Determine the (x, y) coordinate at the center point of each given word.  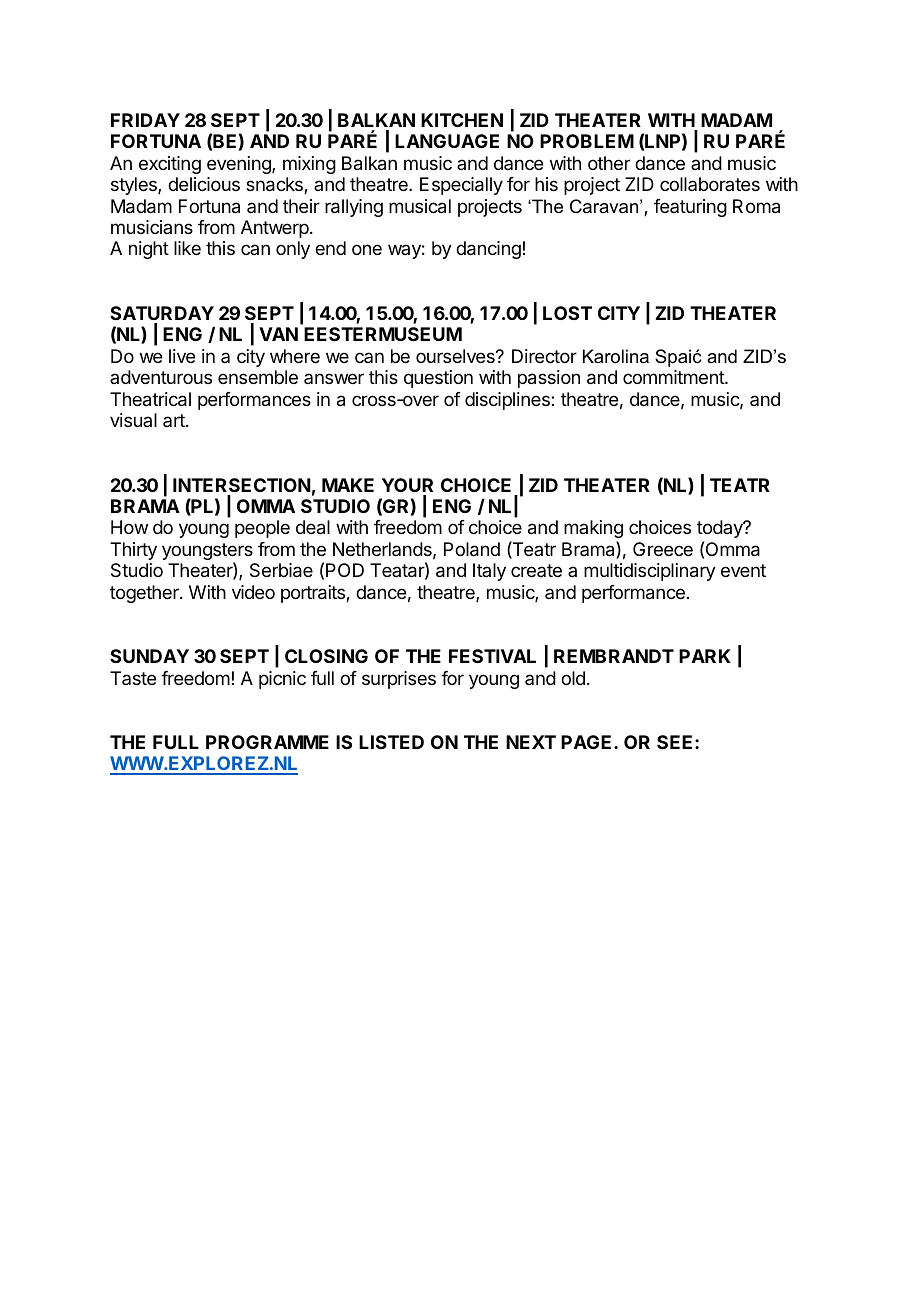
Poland (472, 549)
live (182, 356)
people (262, 529)
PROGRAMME (267, 742)
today (721, 529)
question (438, 379)
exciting (170, 165)
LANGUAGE (447, 141)
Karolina (616, 356)
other (609, 163)
